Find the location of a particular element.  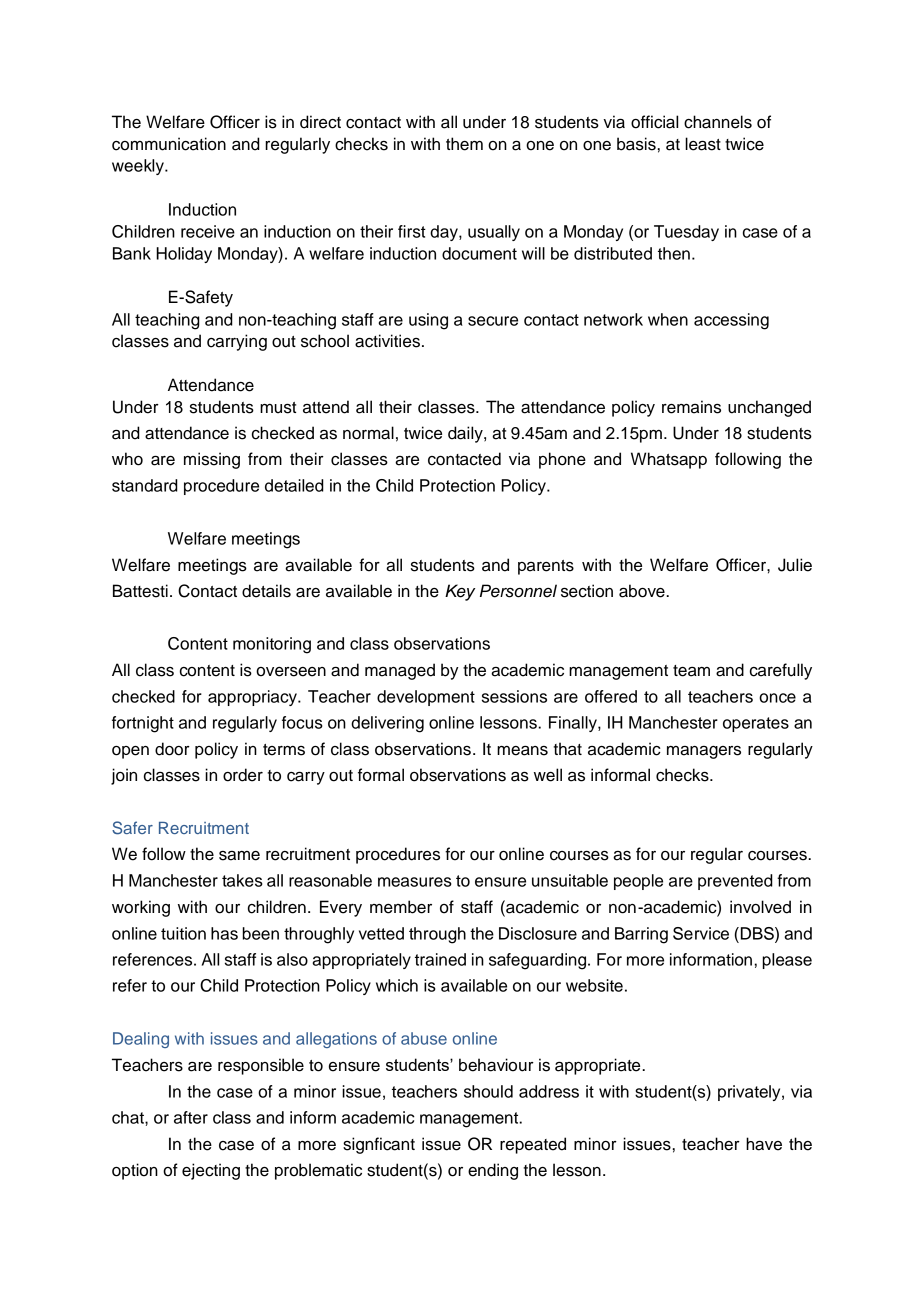

trained is located at coordinates (440, 959).
